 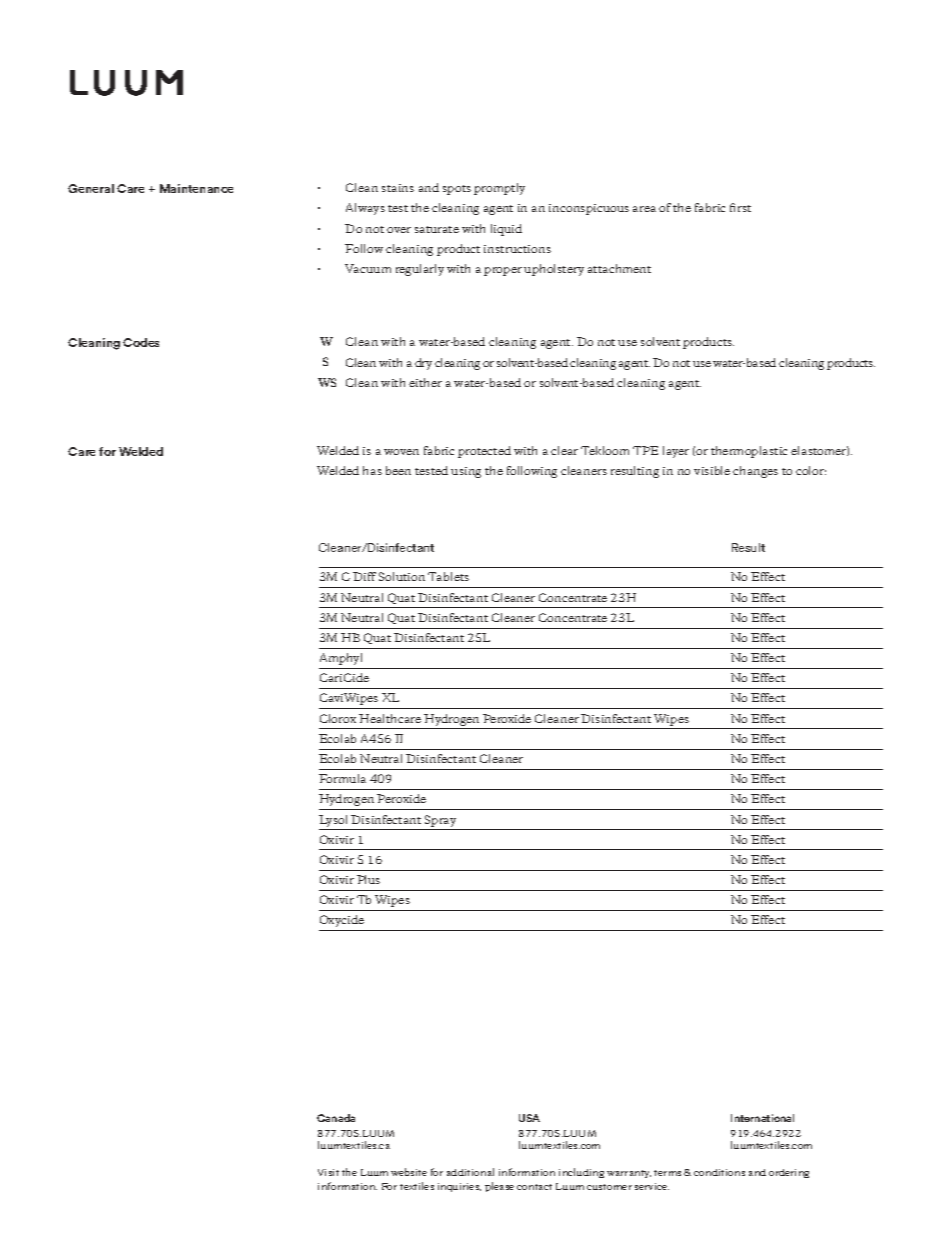 What do you see at coordinates (437, 229) in the image?
I see `saturate` at bounding box center [437, 229].
